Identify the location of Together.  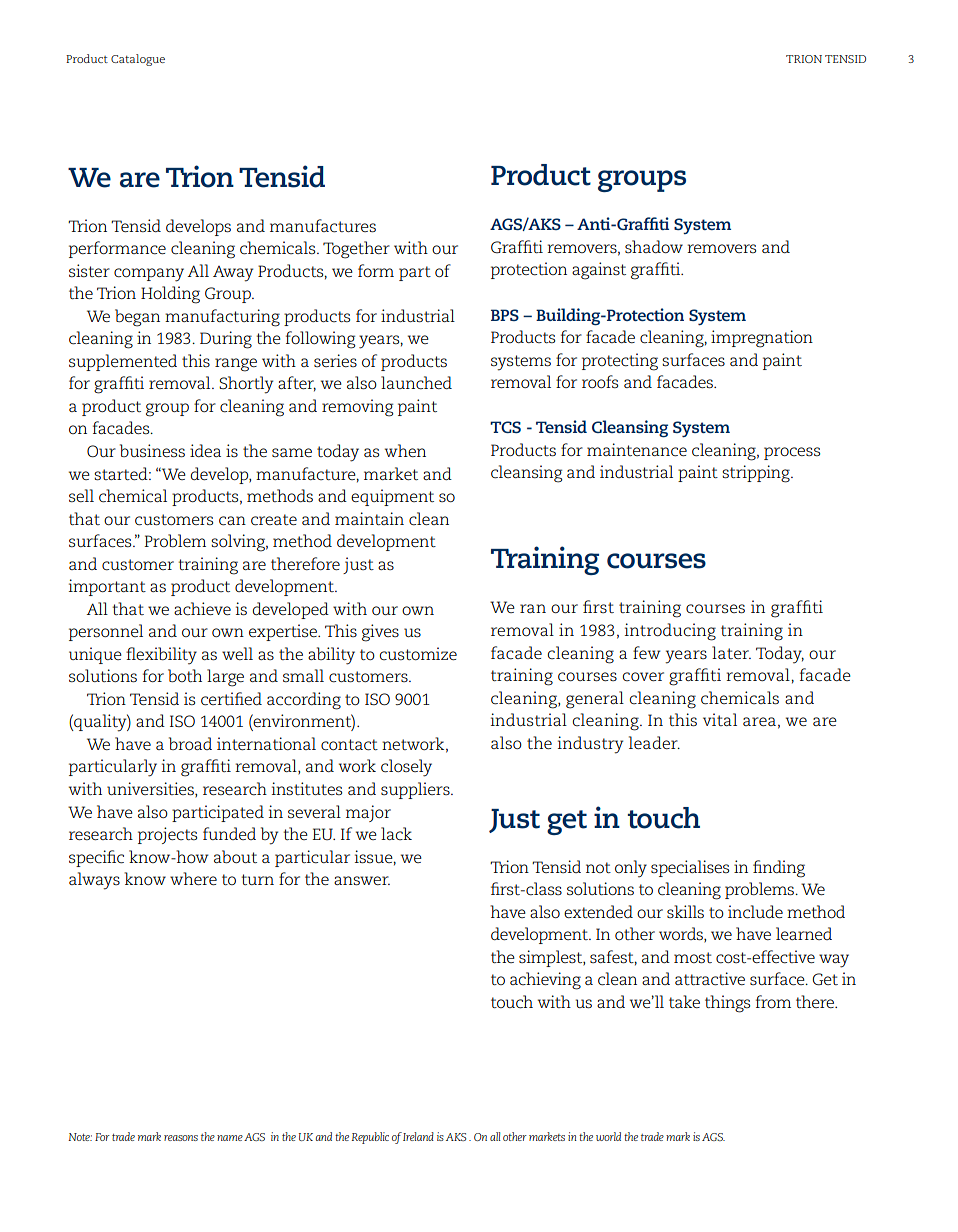
(356, 250).
